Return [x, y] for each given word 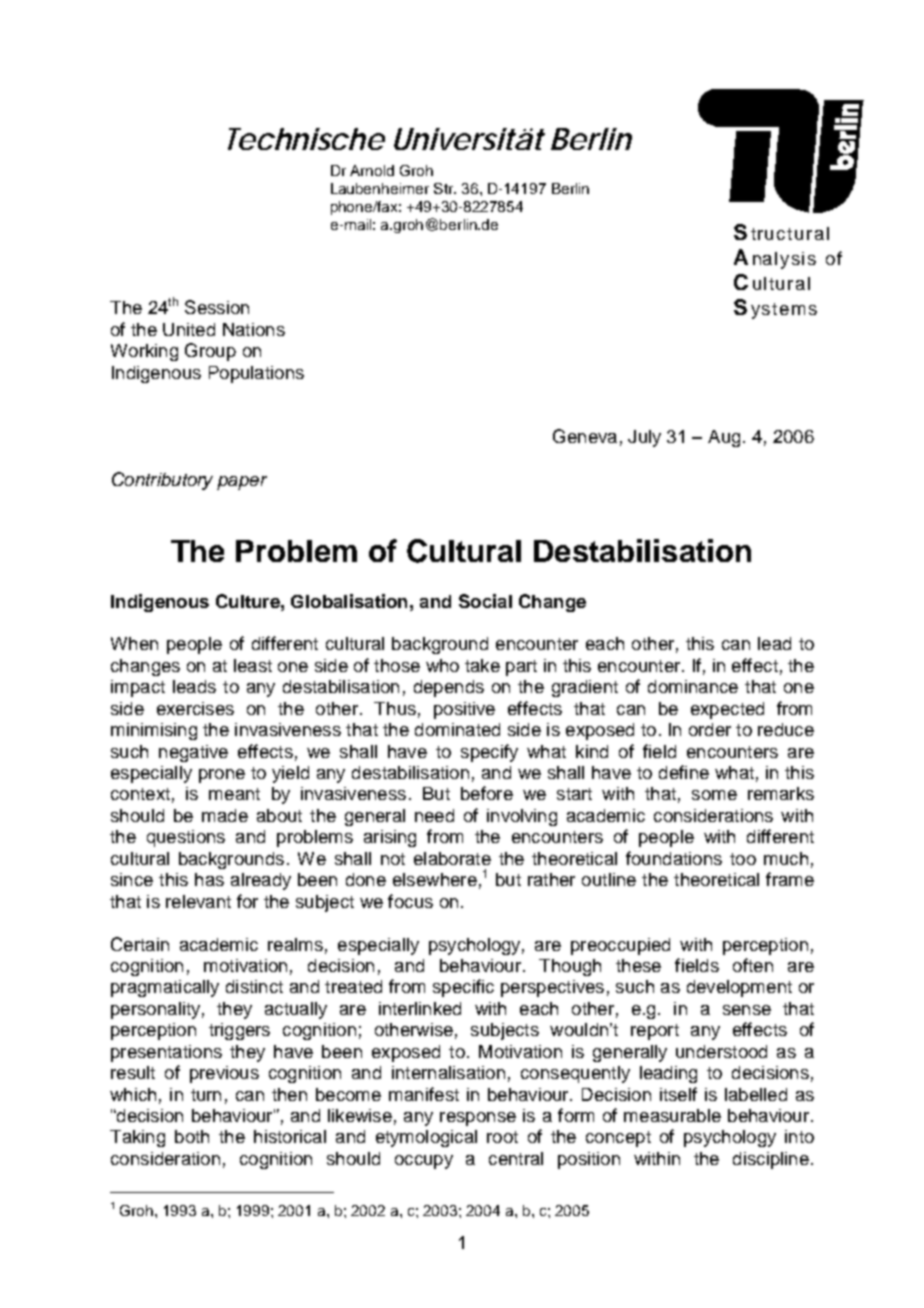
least [253, 665]
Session [217, 307]
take [482, 665]
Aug [724, 438]
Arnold [372, 170]
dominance [693, 686]
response [478, 1119]
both [192, 1136]
